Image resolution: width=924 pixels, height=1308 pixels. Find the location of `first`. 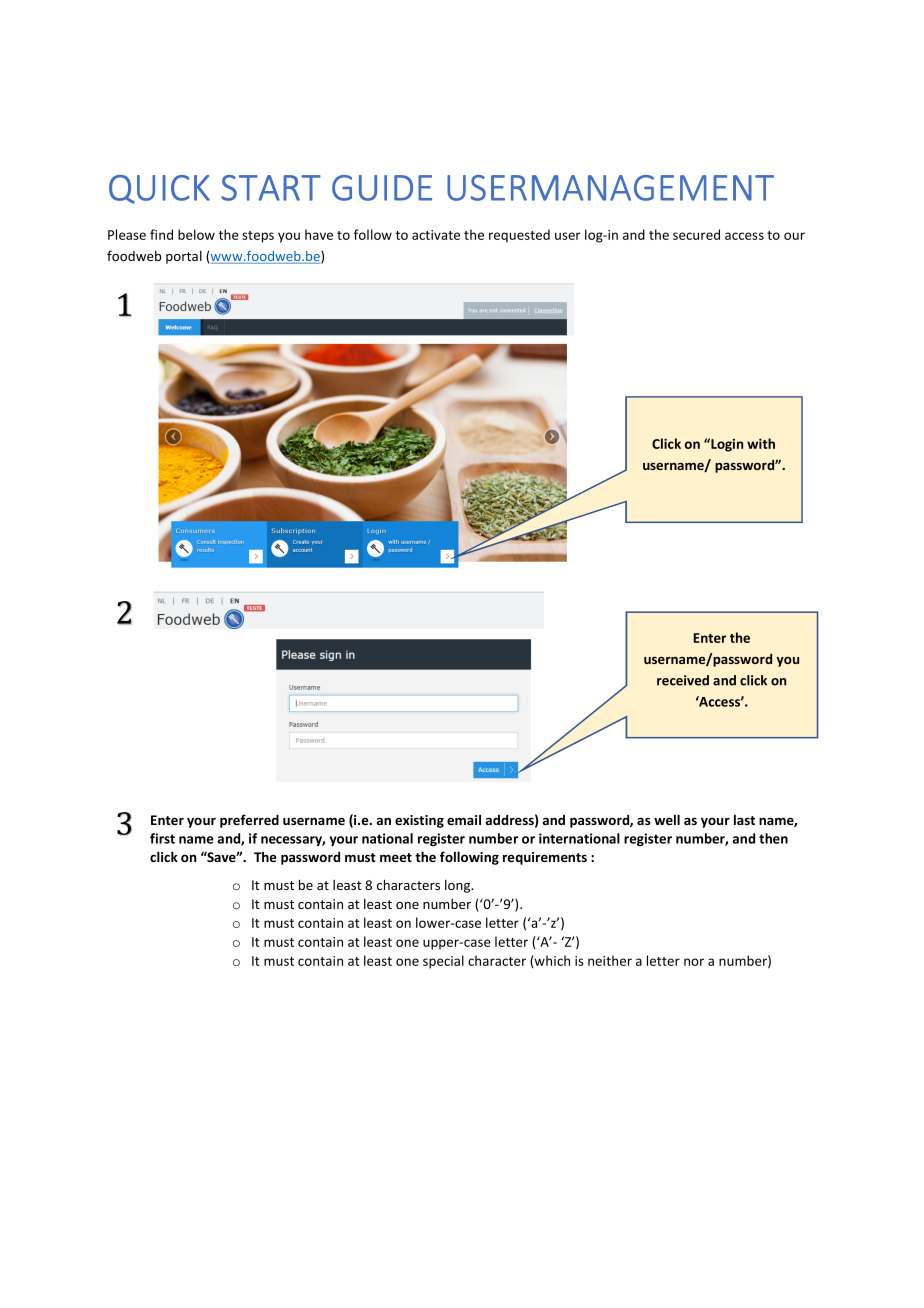

first is located at coordinates (162, 838).
